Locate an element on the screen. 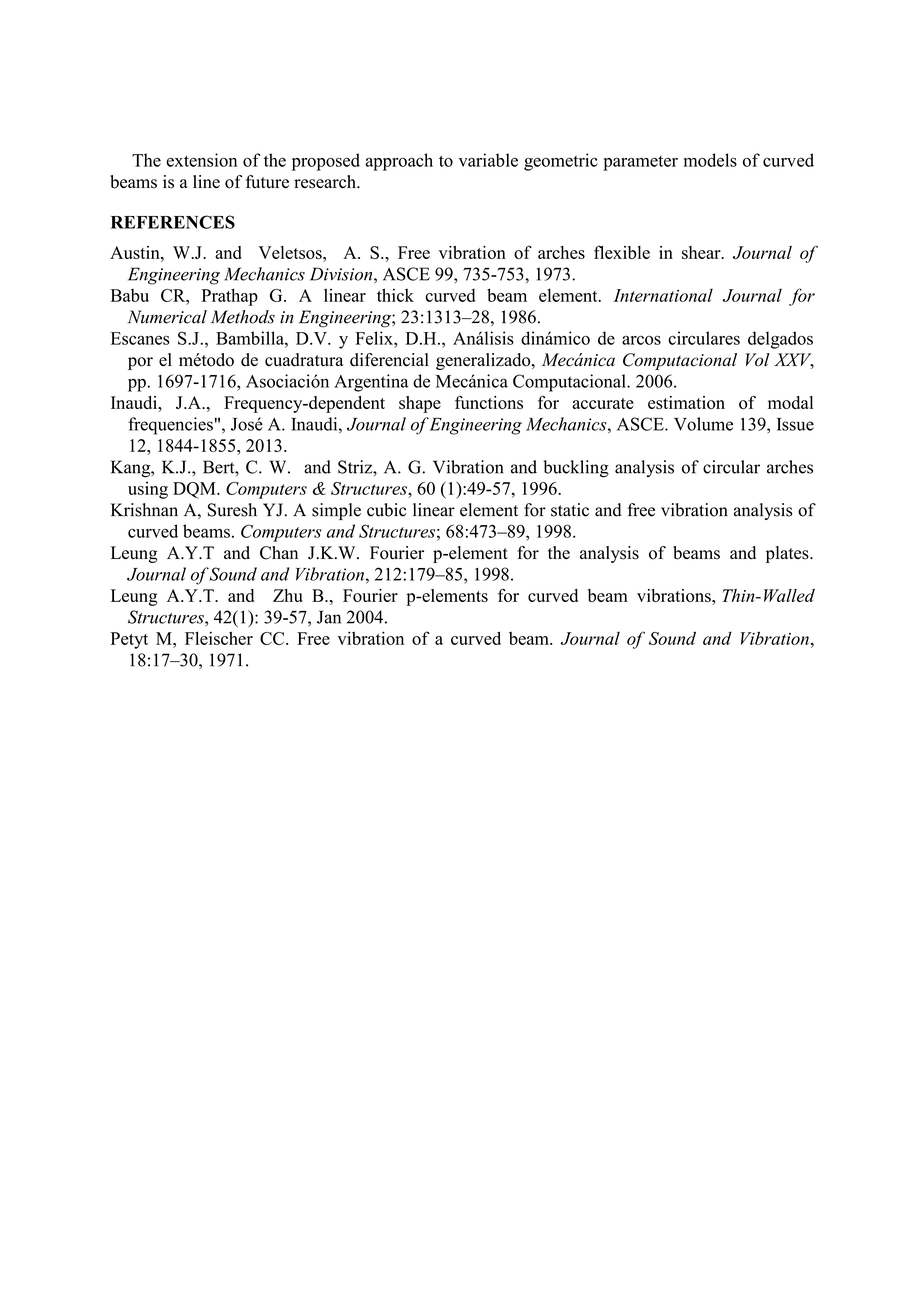  Felix is located at coordinates (375, 338).
